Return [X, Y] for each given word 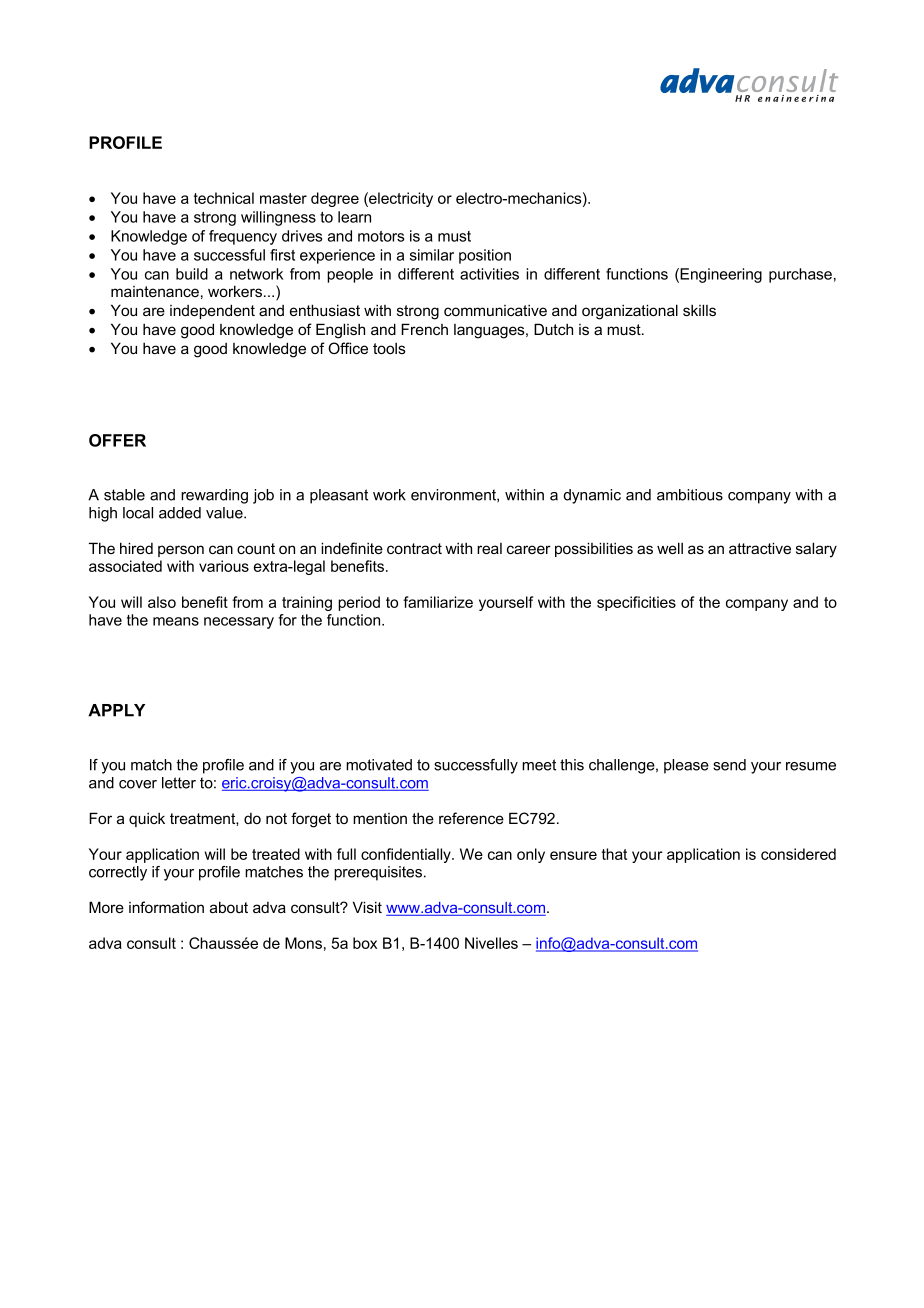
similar [432, 255]
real [489, 548]
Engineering [721, 275]
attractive [760, 548]
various [224, 566]
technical [224, 198]
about [229, 907]
